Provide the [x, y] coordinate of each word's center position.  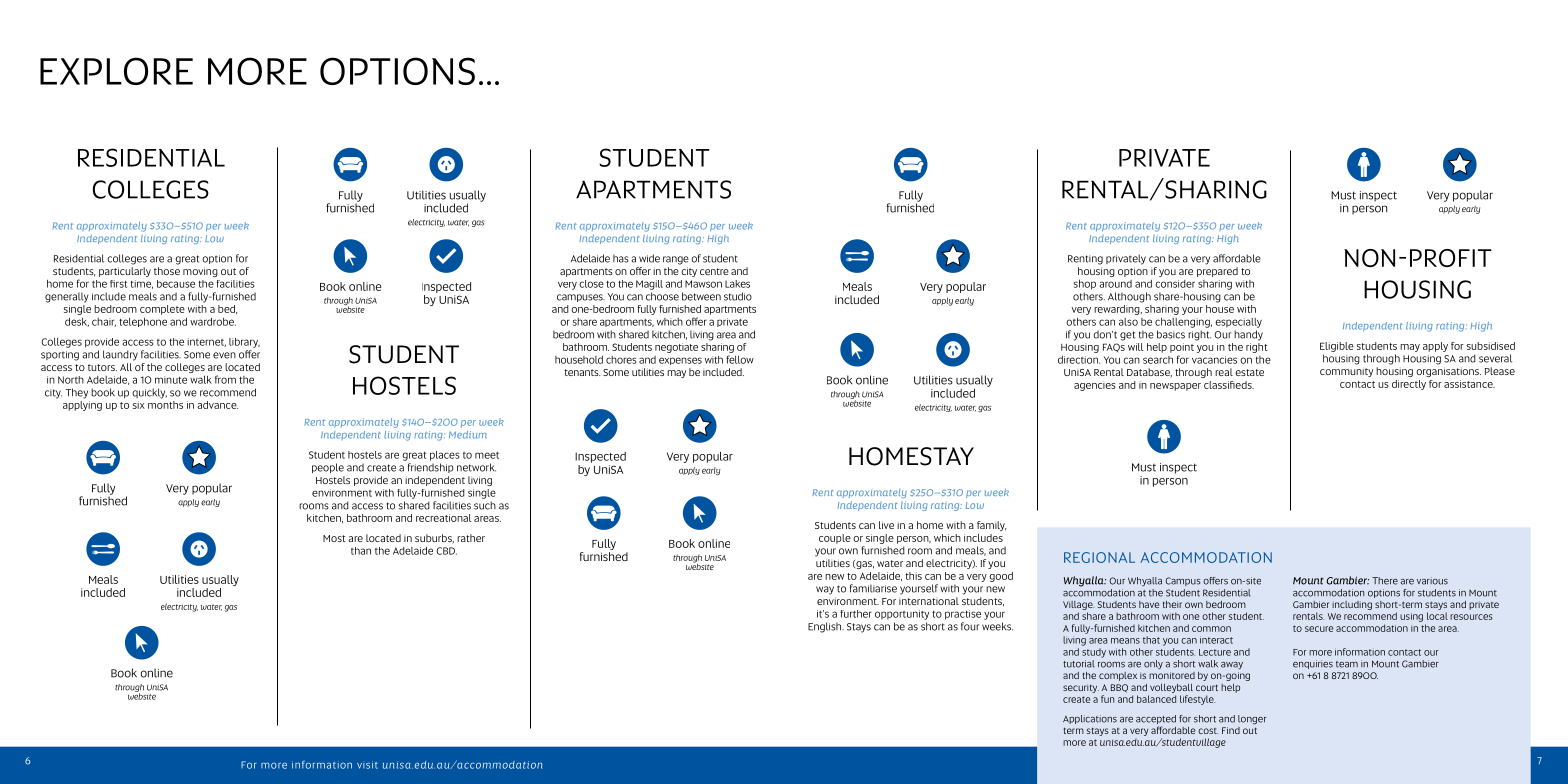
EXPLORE [116, 71]
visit [367, 765]
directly [1409, 385]
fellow [740, 359]
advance [217, 405]
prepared [1217, 272]
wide [649, 258]
